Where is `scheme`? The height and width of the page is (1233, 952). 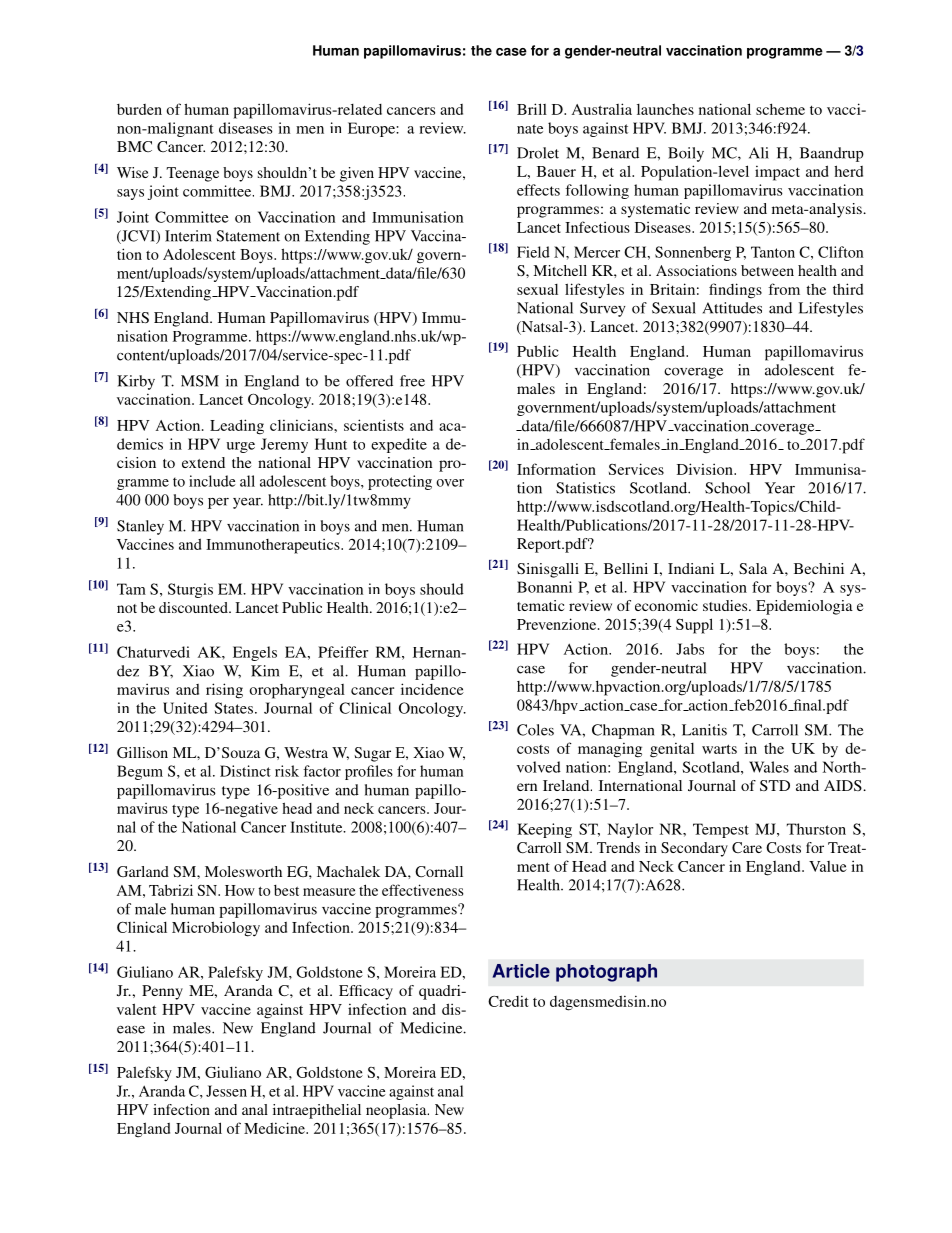
scheme is located at coordinates (780, 109).
